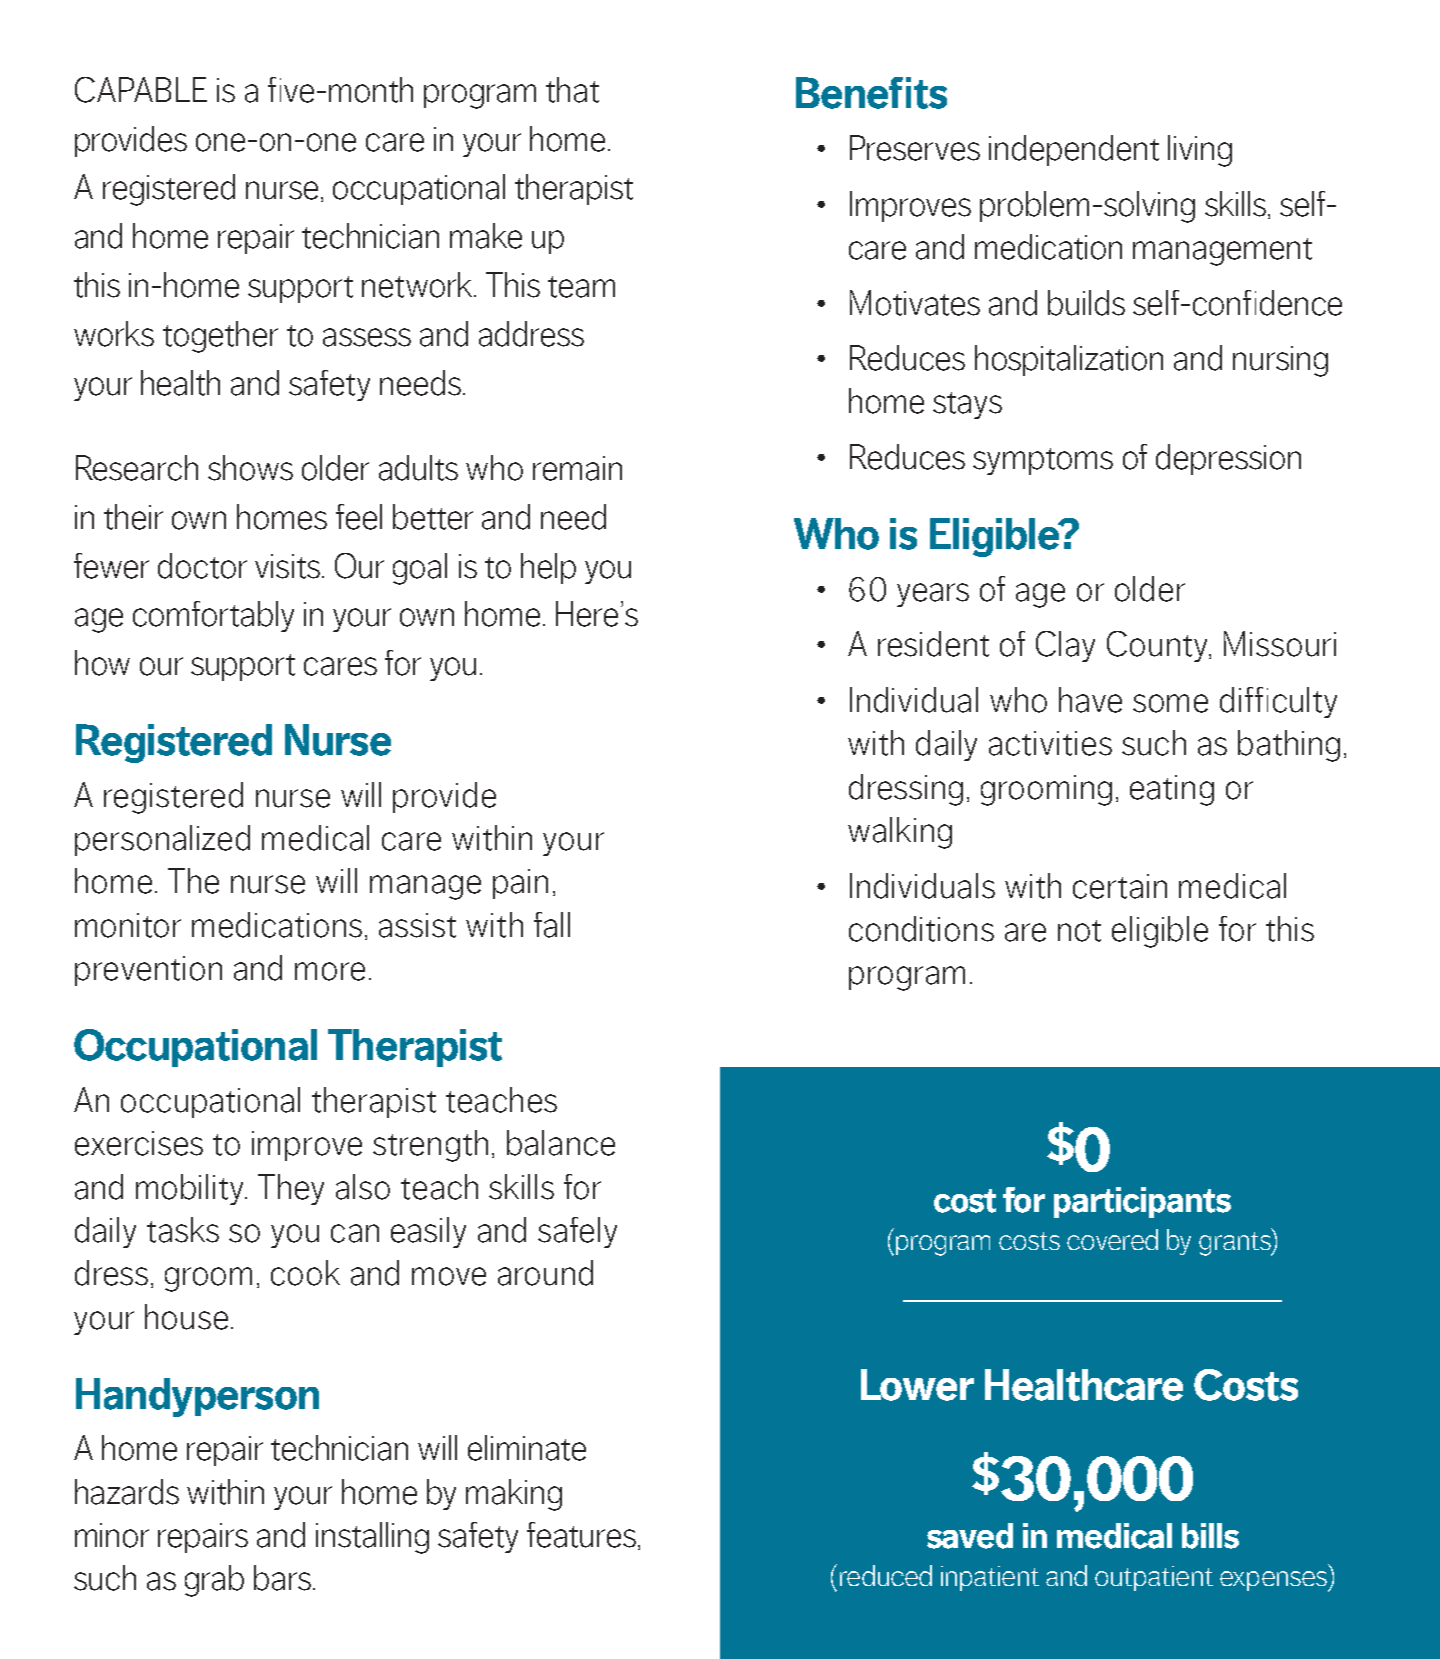 Image resolution: width=1440 pixels, height=1659 pixels. I want to click on safely, so click(577, 1232).
